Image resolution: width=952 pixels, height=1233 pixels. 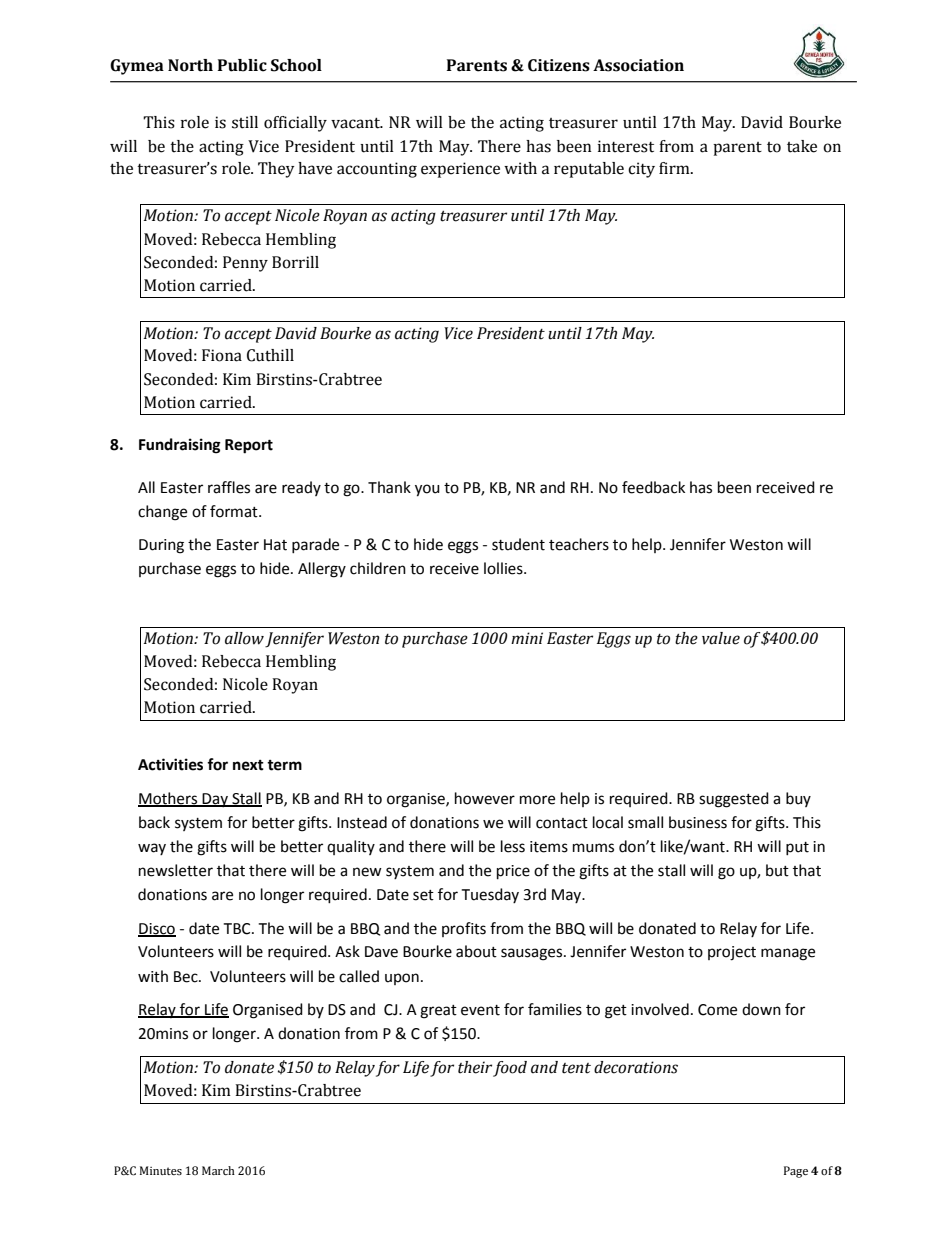 What do you see at coordinates (427, 490) in the document?
I see `you` at bounding box center [427, 490].
